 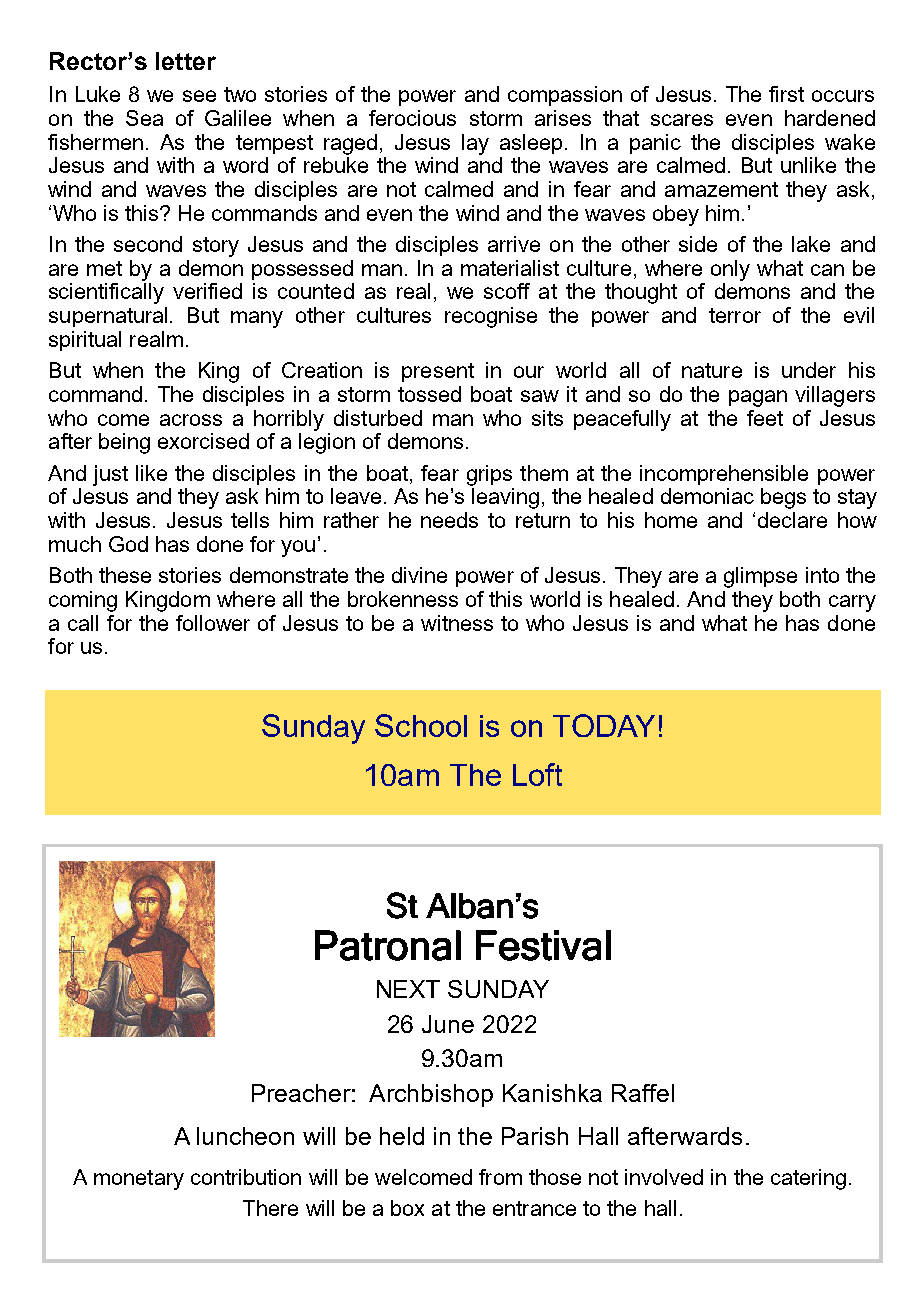 What do you see at coordinates (809, 370) in the screenshot?
I see `under` at bounding box center [809, 370].
